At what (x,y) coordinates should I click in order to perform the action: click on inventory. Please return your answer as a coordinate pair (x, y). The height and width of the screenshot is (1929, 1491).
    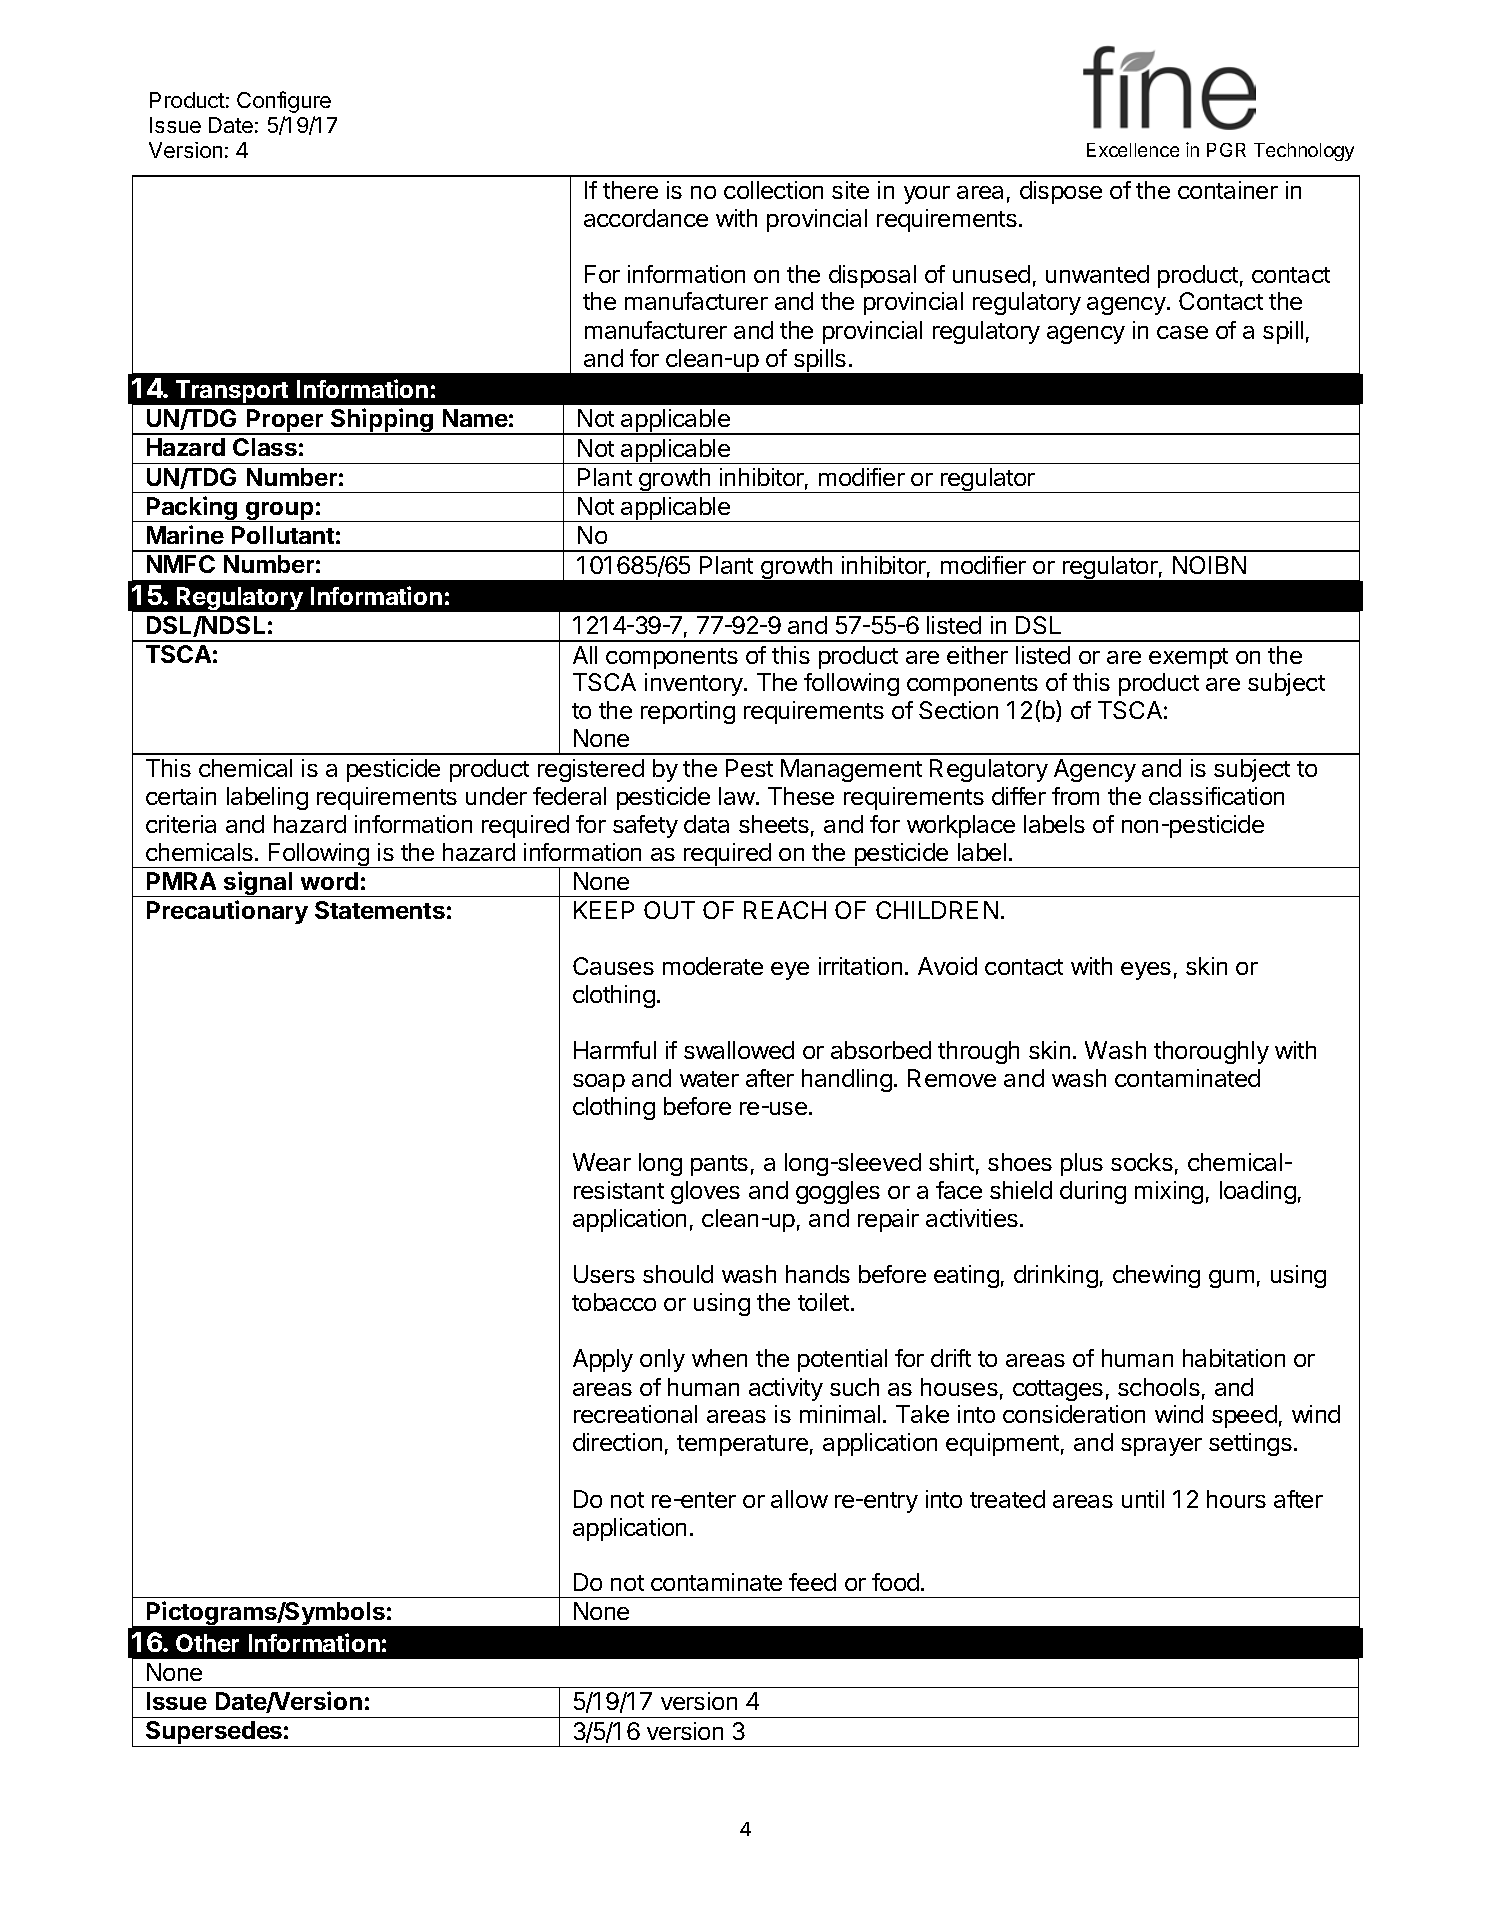
    Looking at the image, I should click on (695, 684).
